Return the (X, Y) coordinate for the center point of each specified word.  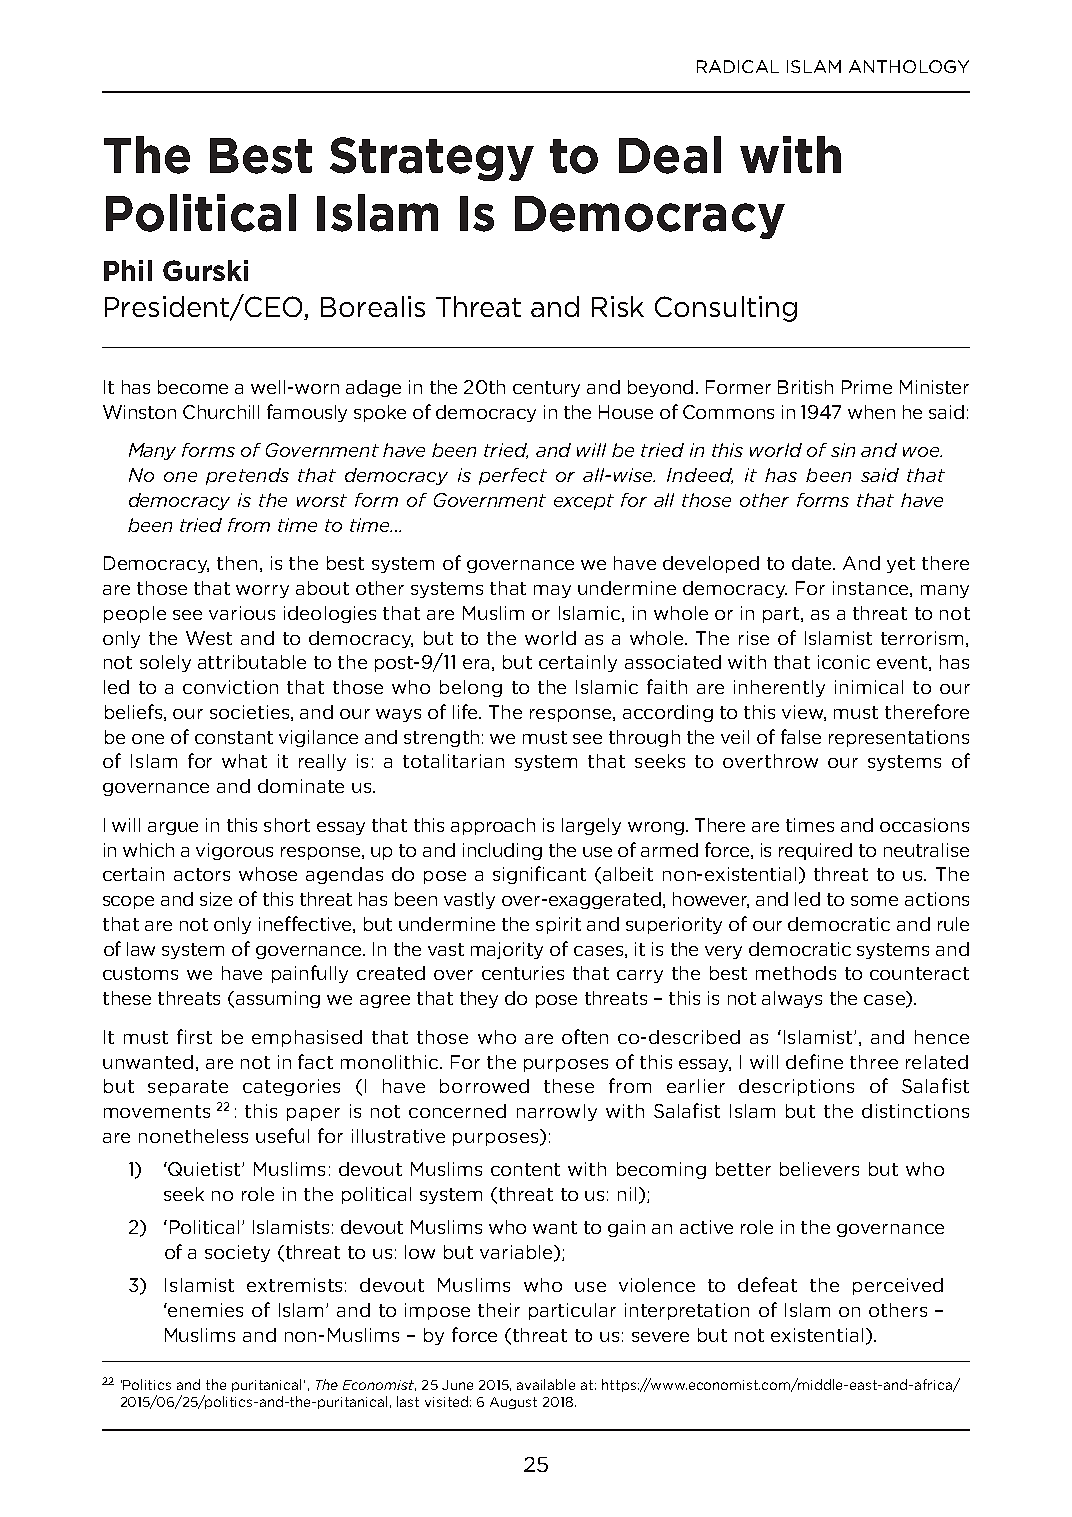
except (584, 502)
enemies (204, 1310)
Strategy (432, 159)
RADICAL (738, 66)
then (237, 563)
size (216, 899)
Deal (670, 155)
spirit (558, 925)
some (874, 901)
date (813, 563)
